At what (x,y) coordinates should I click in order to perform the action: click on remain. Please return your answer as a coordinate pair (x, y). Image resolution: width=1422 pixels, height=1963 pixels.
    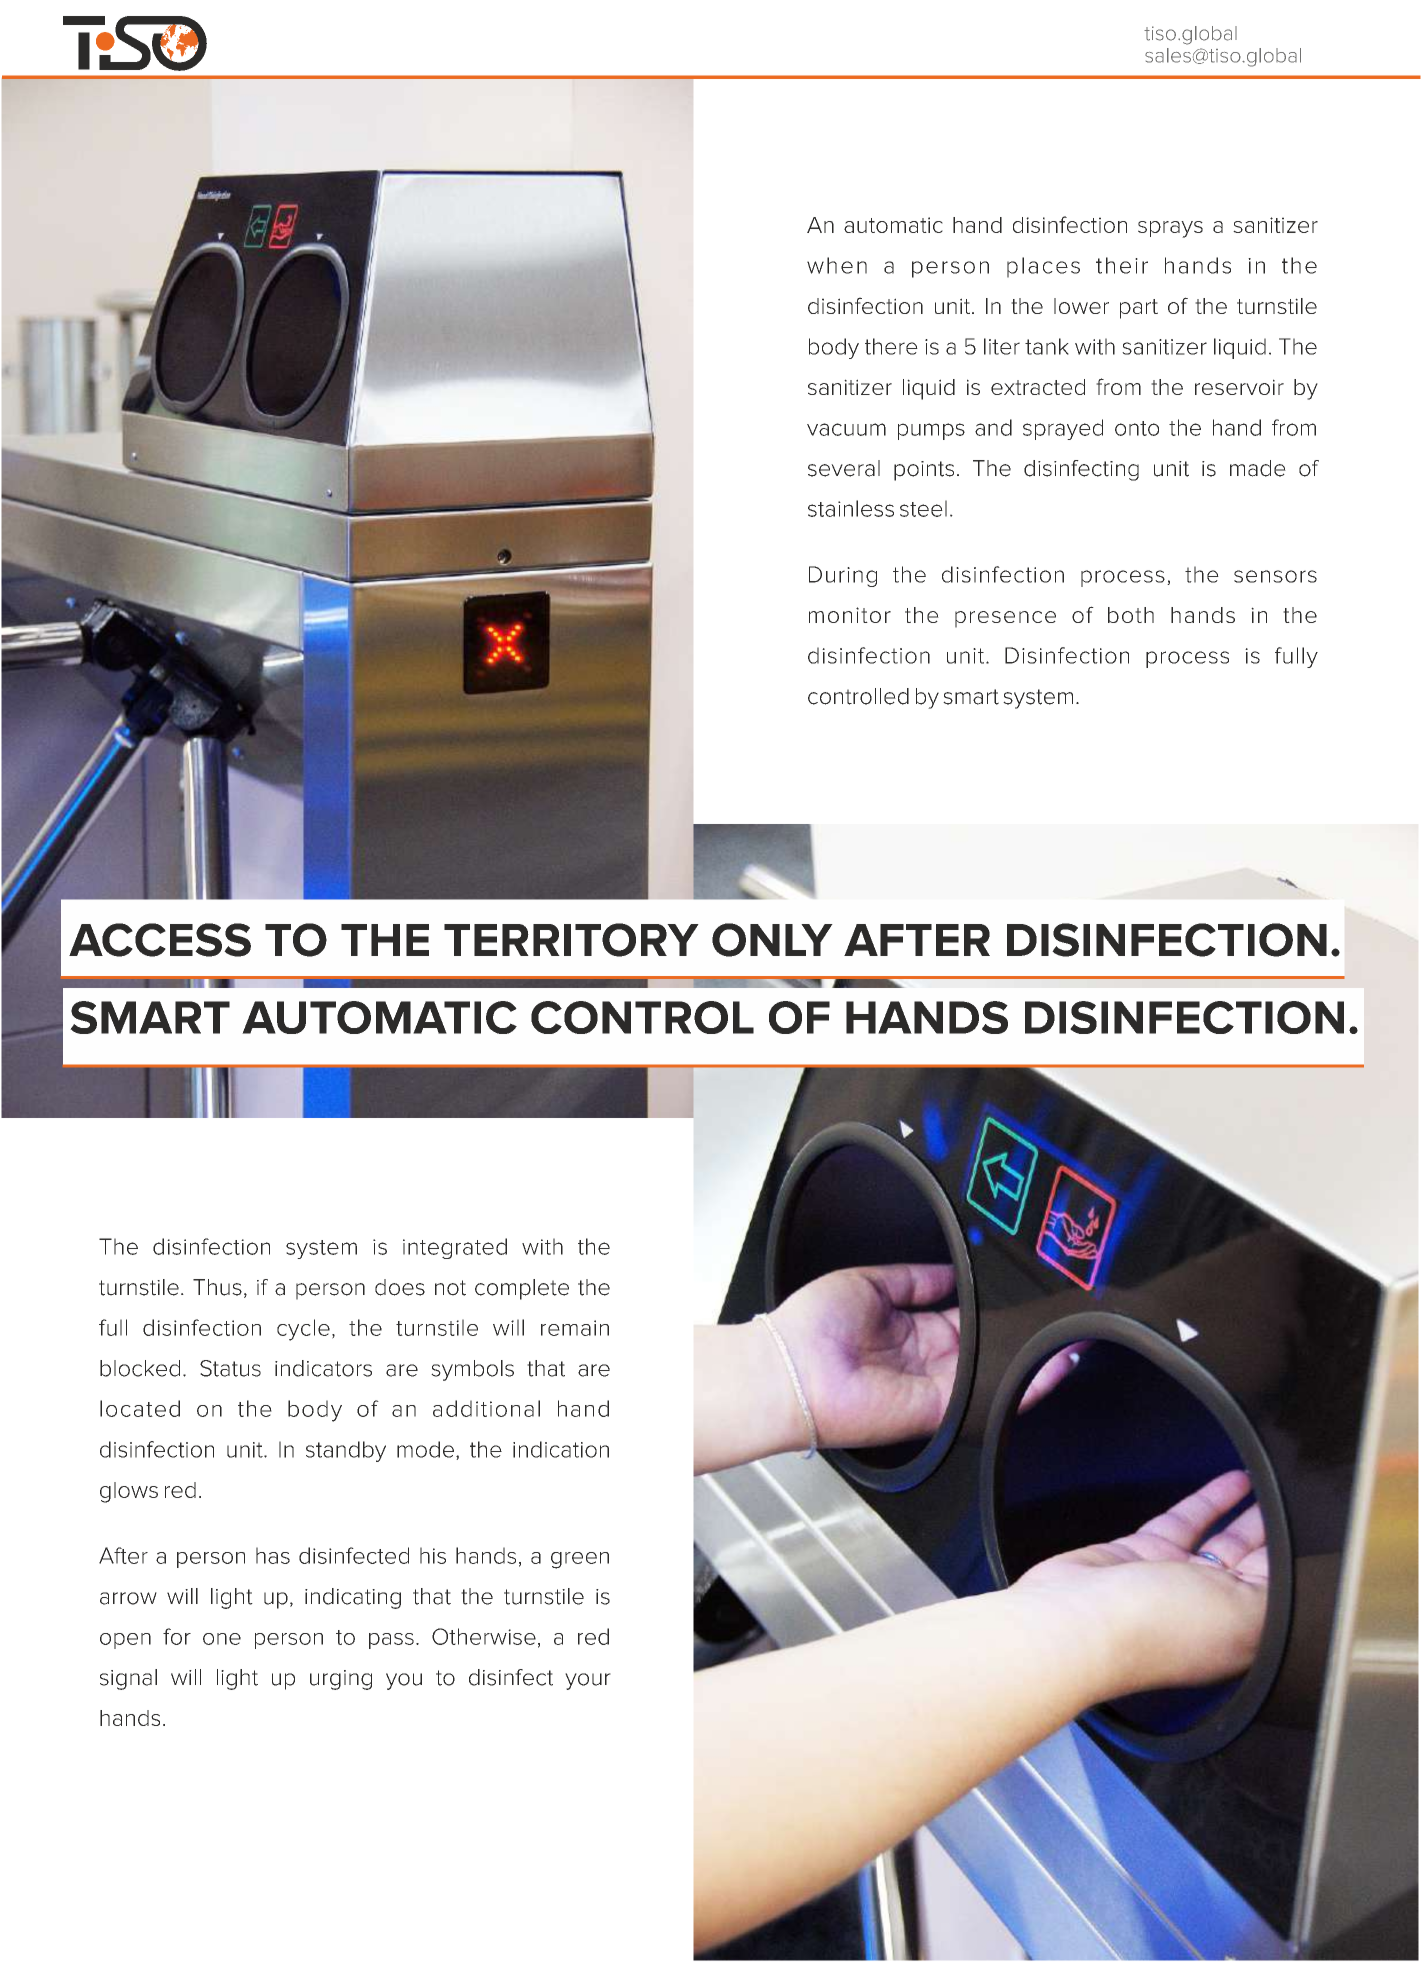
    Looking at the image, I should click on (575, 1328).
